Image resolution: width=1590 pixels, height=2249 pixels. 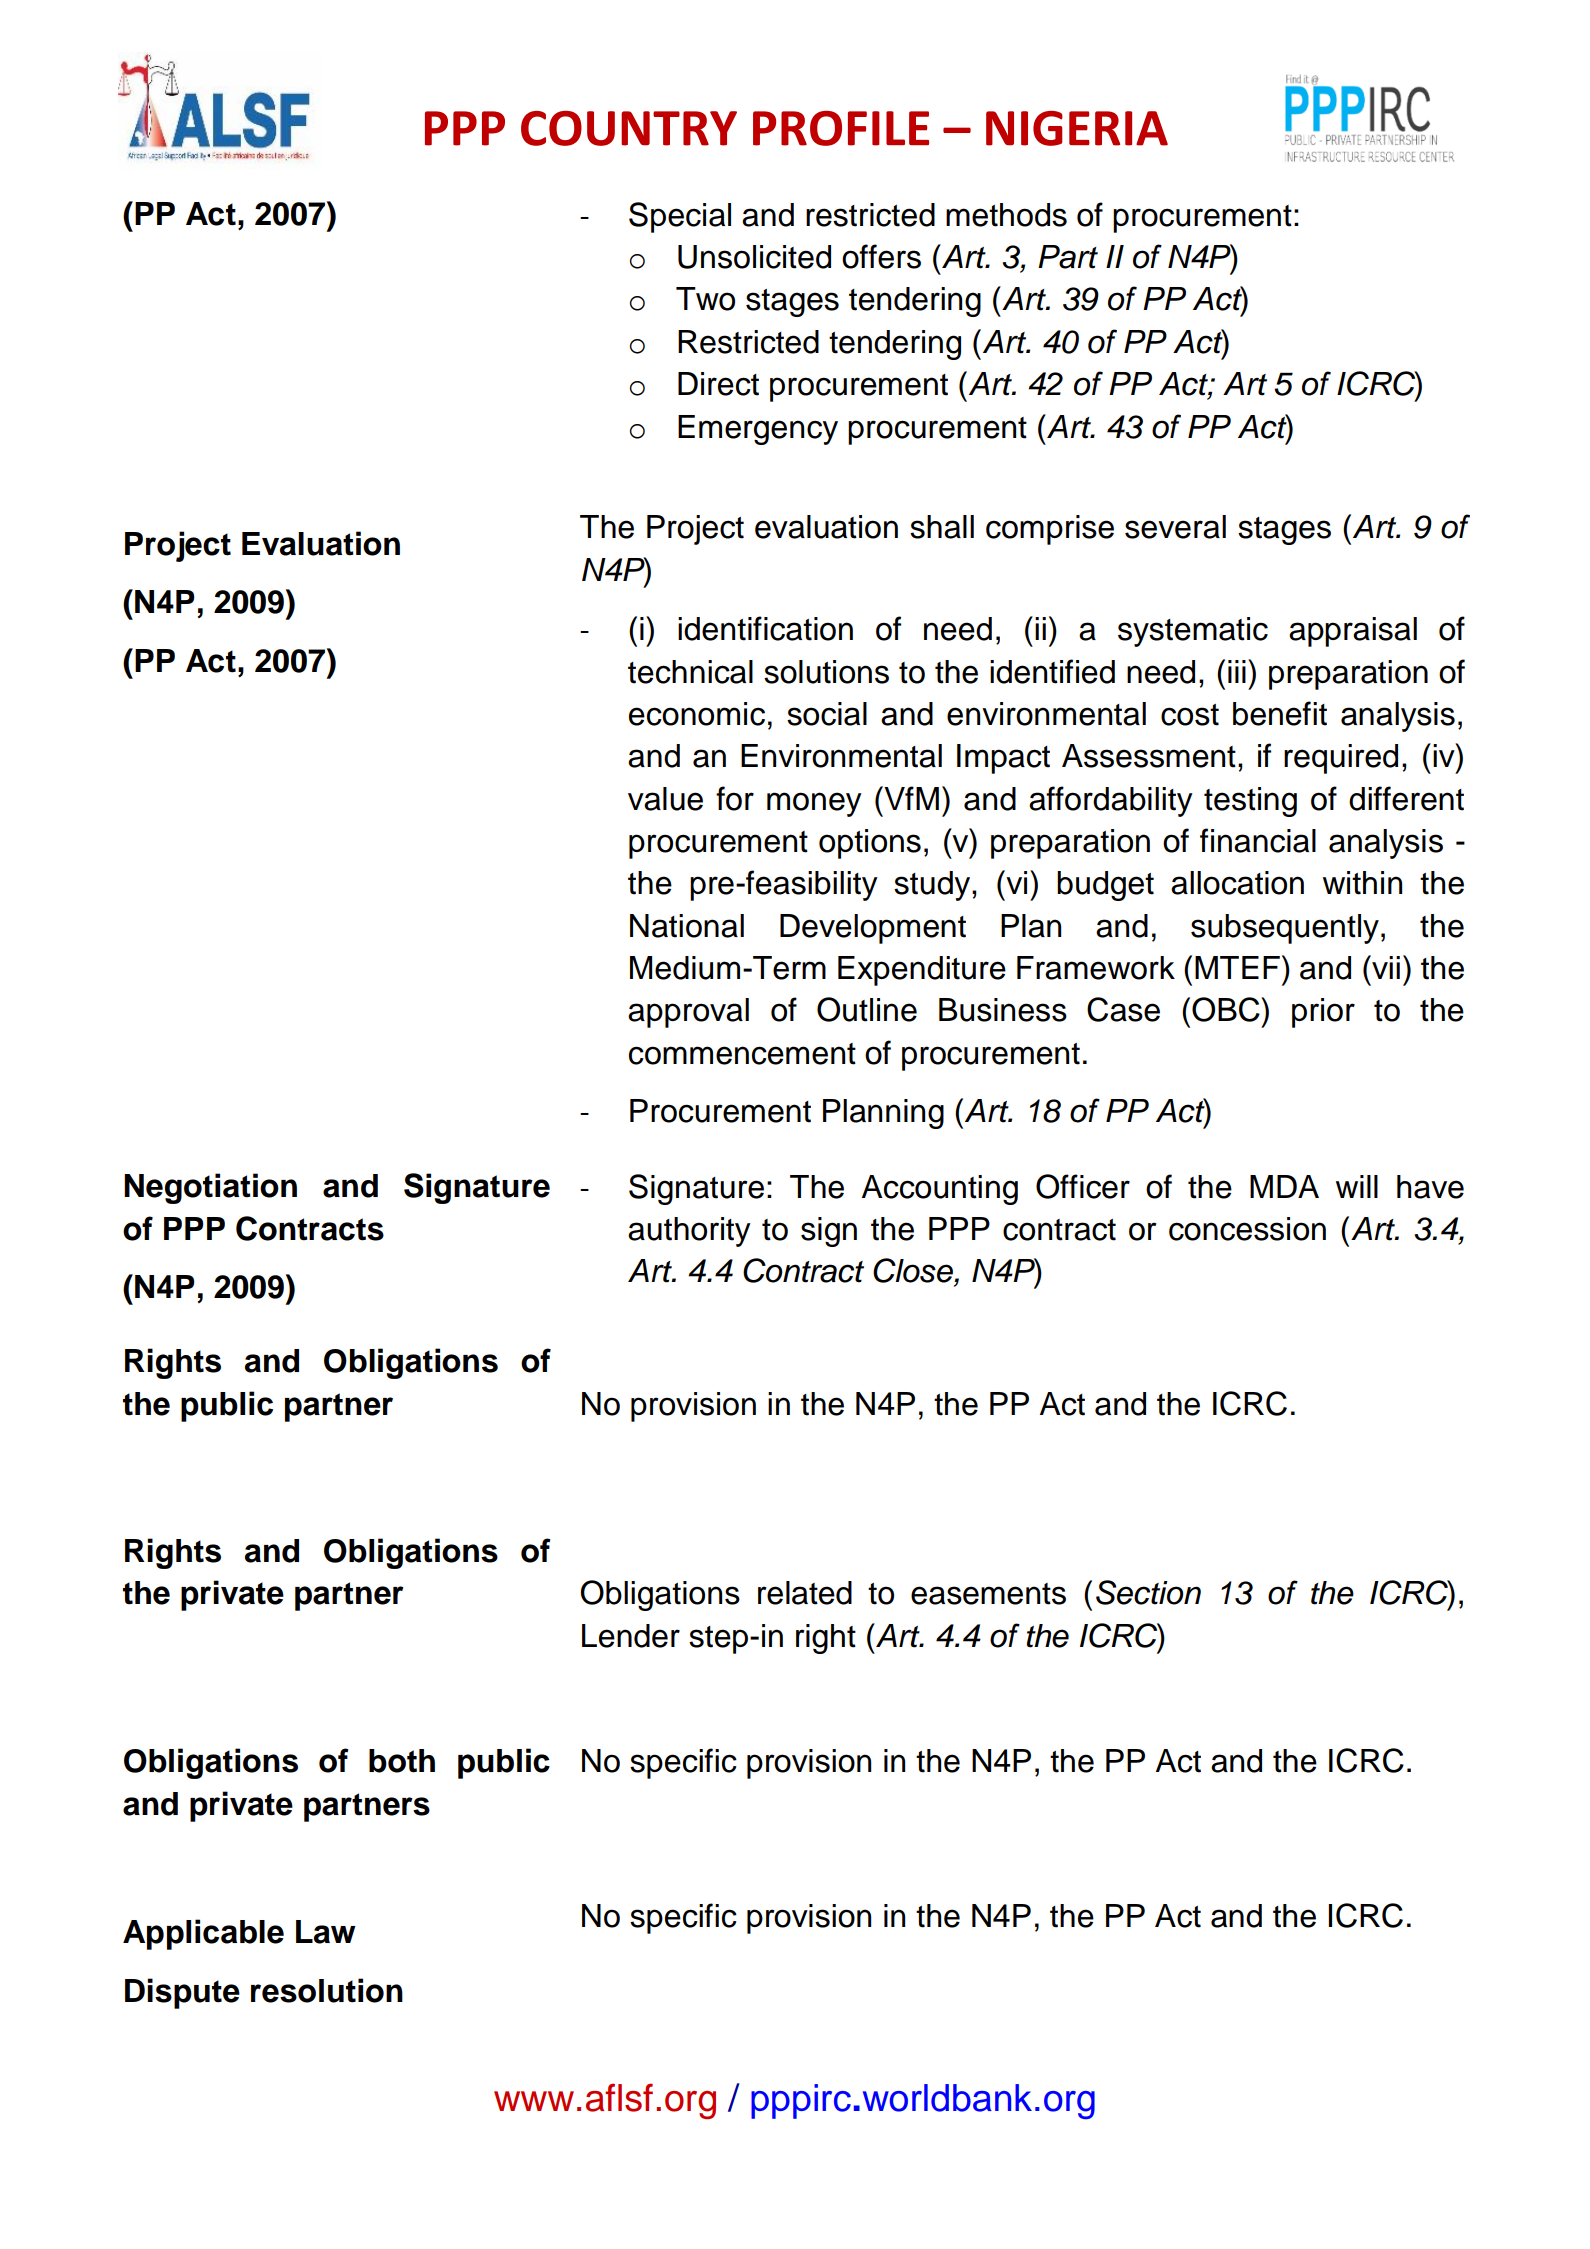 I want to click on options, so click(x=870, y=844).
